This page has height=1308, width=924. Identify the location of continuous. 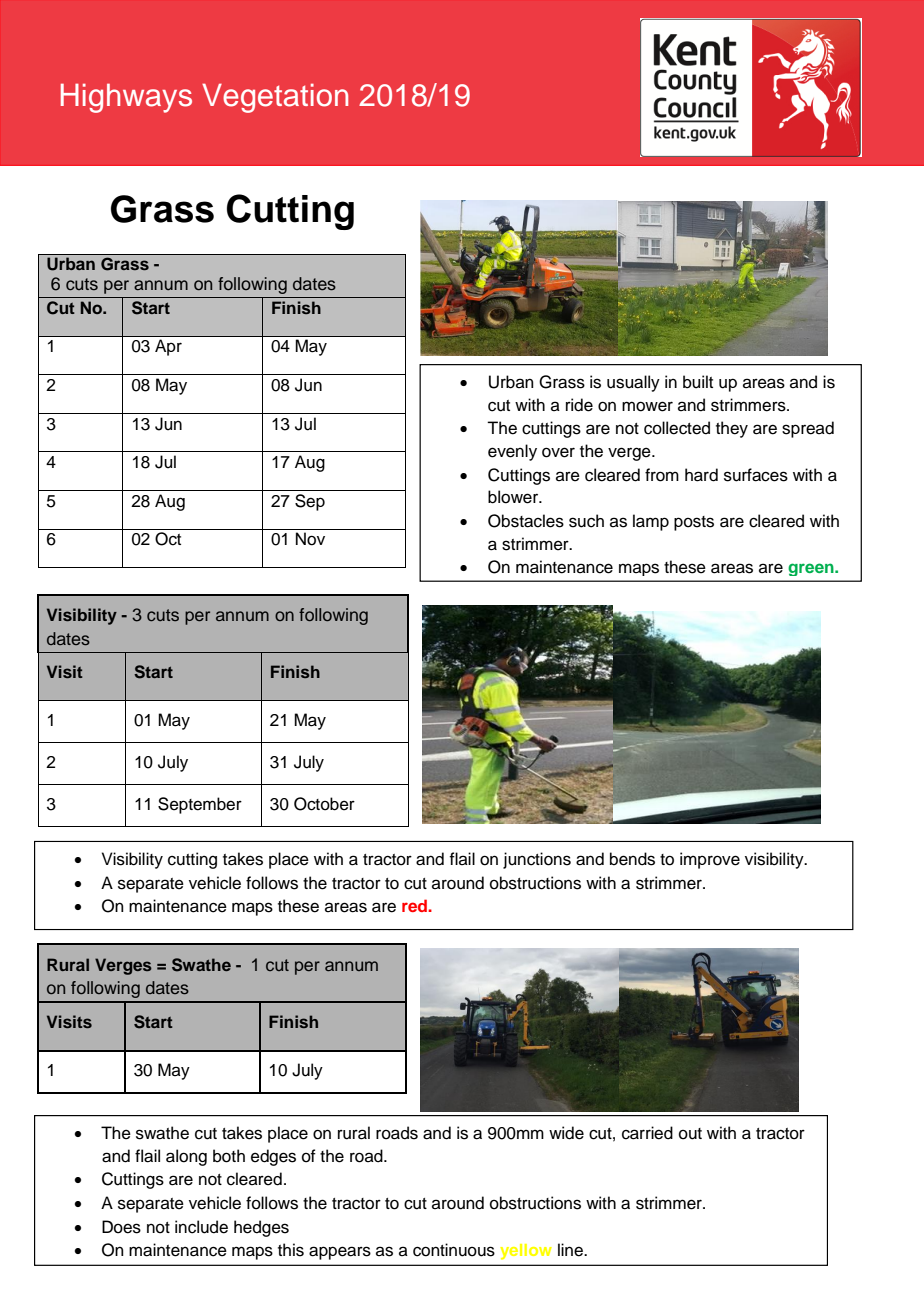
(454, 1250).
